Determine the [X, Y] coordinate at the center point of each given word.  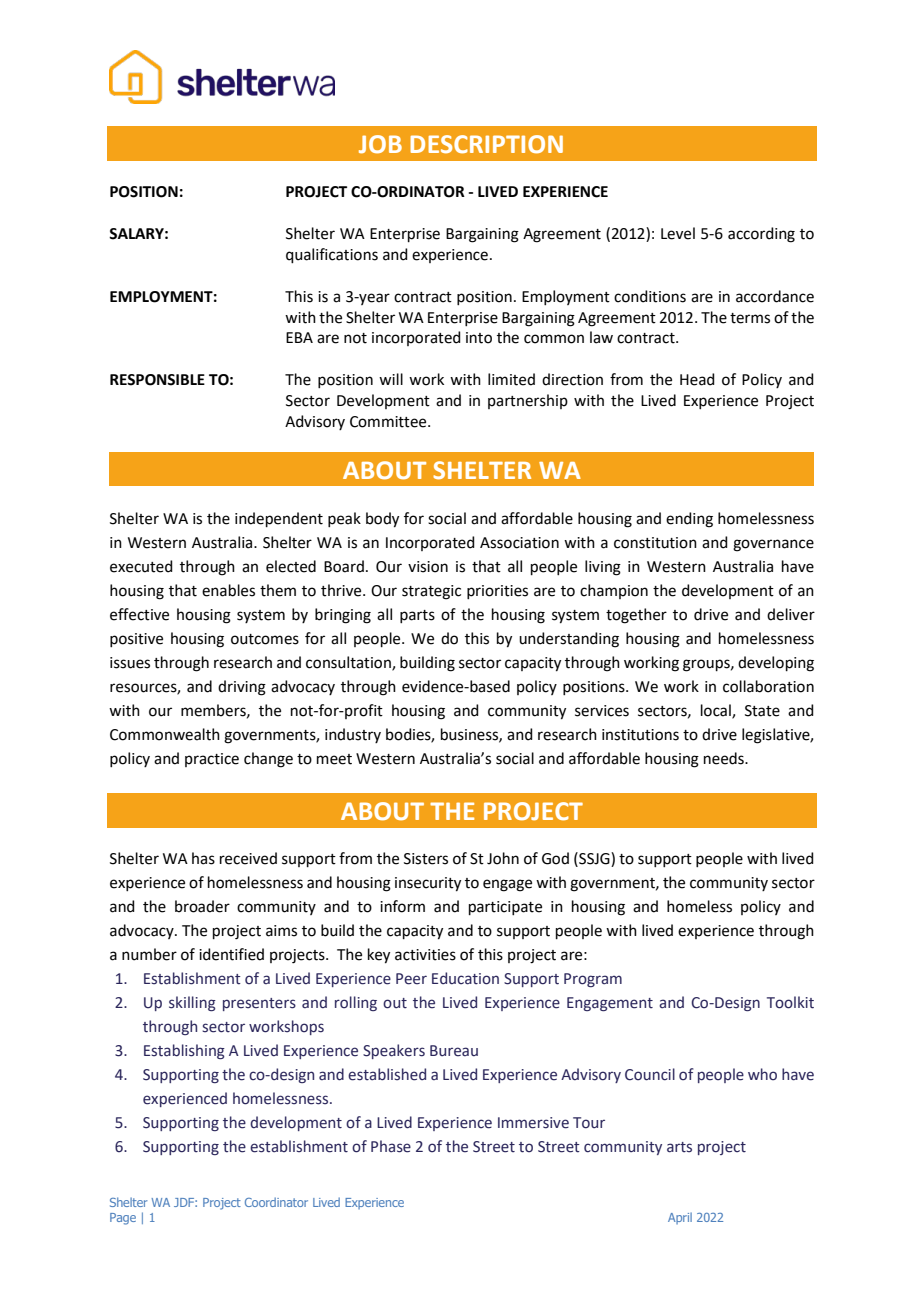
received [248, 858]
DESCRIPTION [486, 144]
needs [725, 758]
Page [123, 1219]
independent [279, 519]
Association [519, 543]
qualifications [332, 255]
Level [678, 233]
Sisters [426, 859]
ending [689, 520]
